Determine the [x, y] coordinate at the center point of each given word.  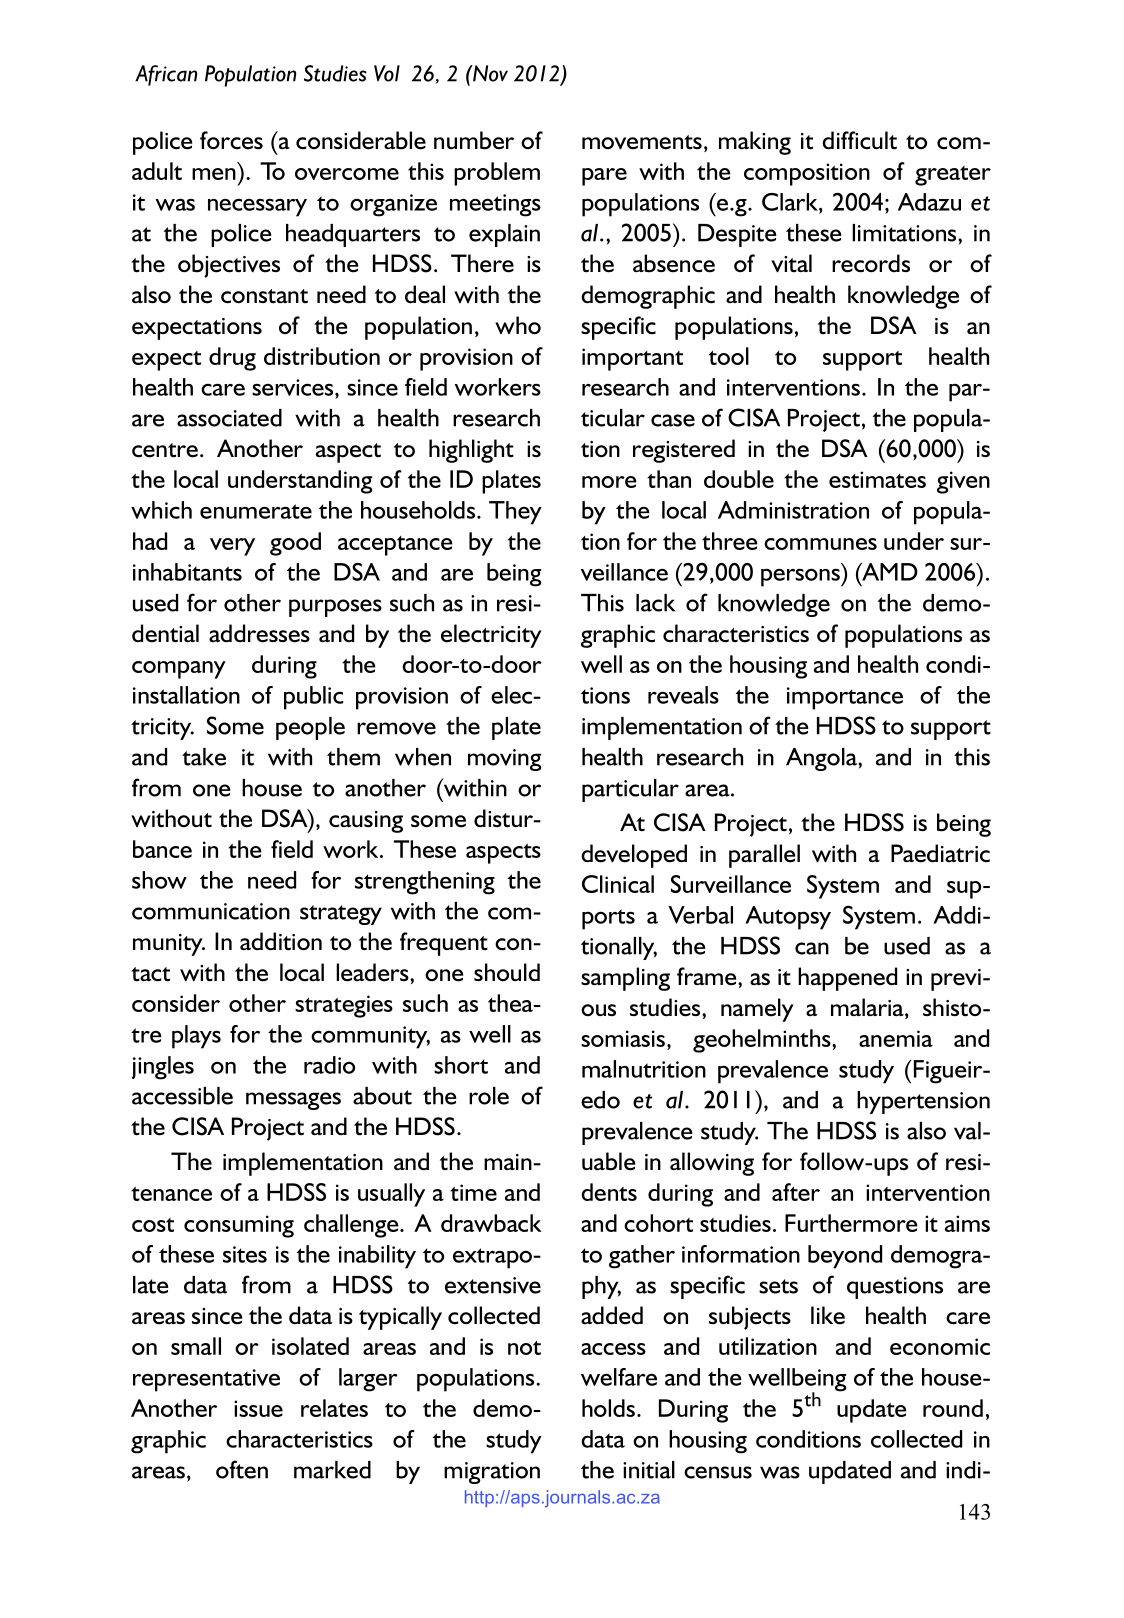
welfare [619, 1377]
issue [258, 1408]
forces [231, 140]
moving [505, 760]
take [204, 757]
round [953, 1408]
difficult [859, 140]
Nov [489, 73]
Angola [822, 759]
